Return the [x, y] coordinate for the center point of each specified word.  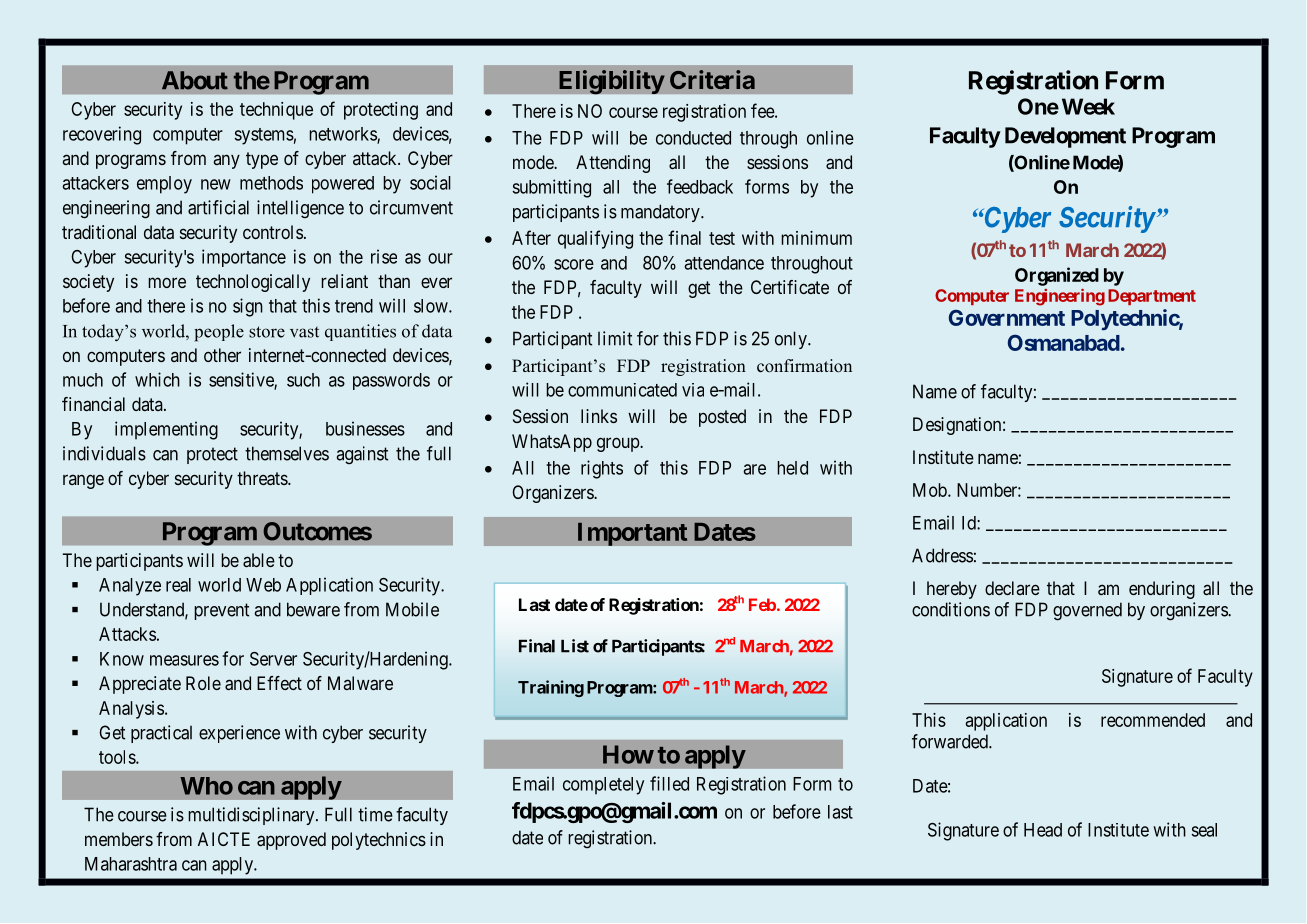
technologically [253, 283]
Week [1088, 106]
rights [602, 469]
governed [1087, 611]
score [574, 264]
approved [291, 841]
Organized [1057, 276]
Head [1043, 830]
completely [603, 786]
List [575, 646]
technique [276, 111]
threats [263, 478]
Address [942, 555]
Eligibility [612, 82]
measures [184, 660]
